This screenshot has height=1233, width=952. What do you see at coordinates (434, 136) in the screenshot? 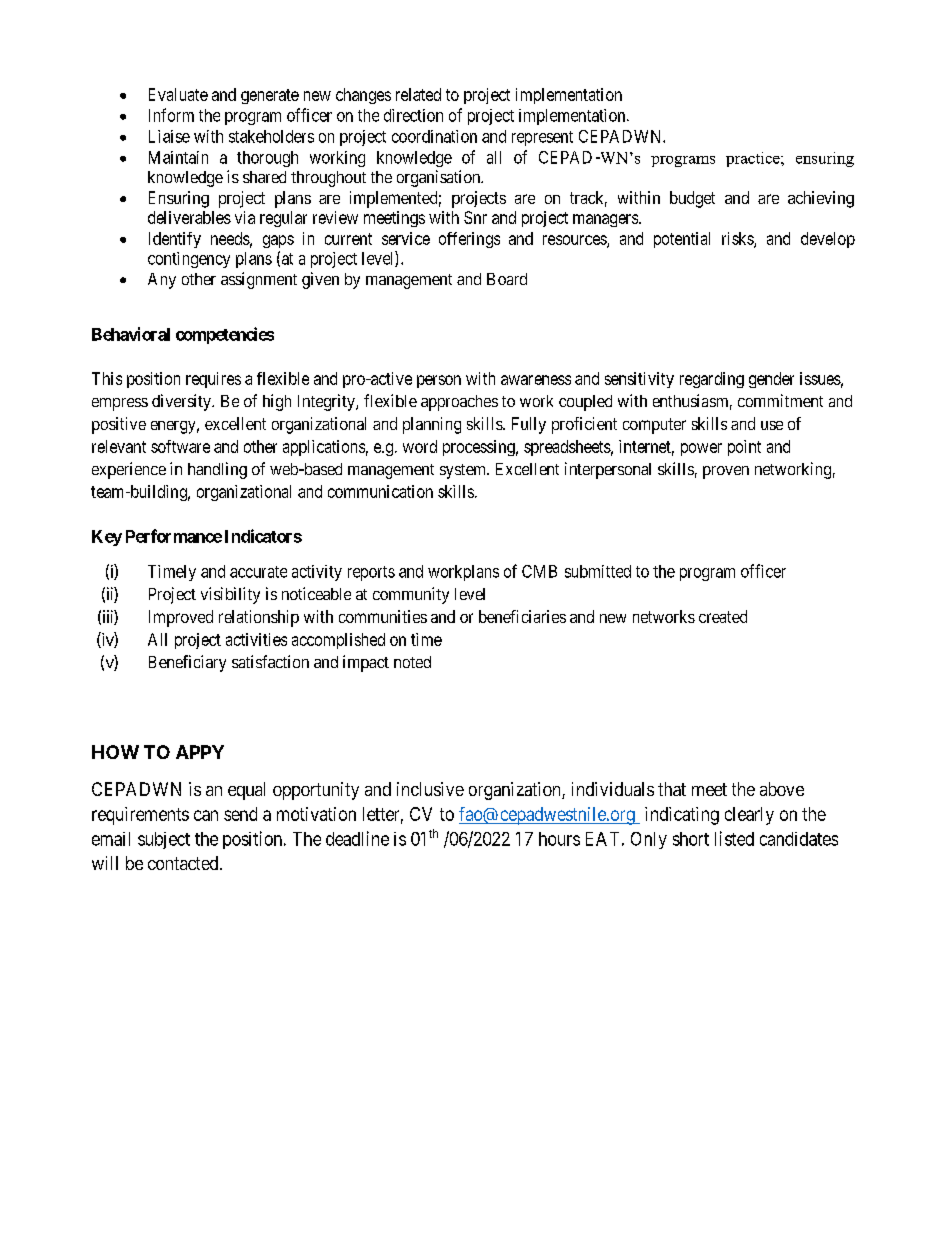
I see `coordination` at bounding box center [434, 136].
